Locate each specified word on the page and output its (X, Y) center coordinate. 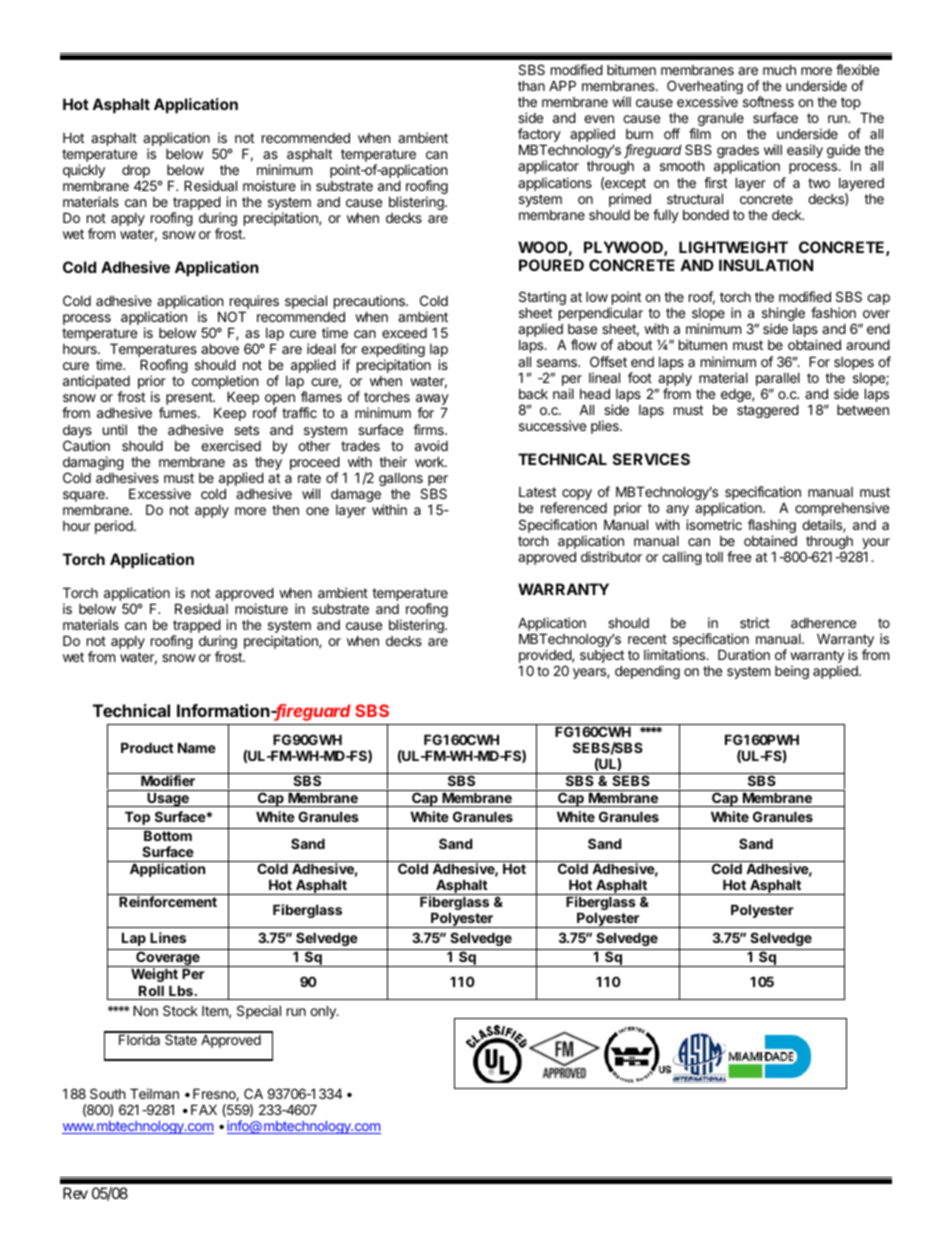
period (115, 527)
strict (755, 622)
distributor (611, 556)
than (531, 85)
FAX (204, 1109)
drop (137, 172)
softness (768, 101)
